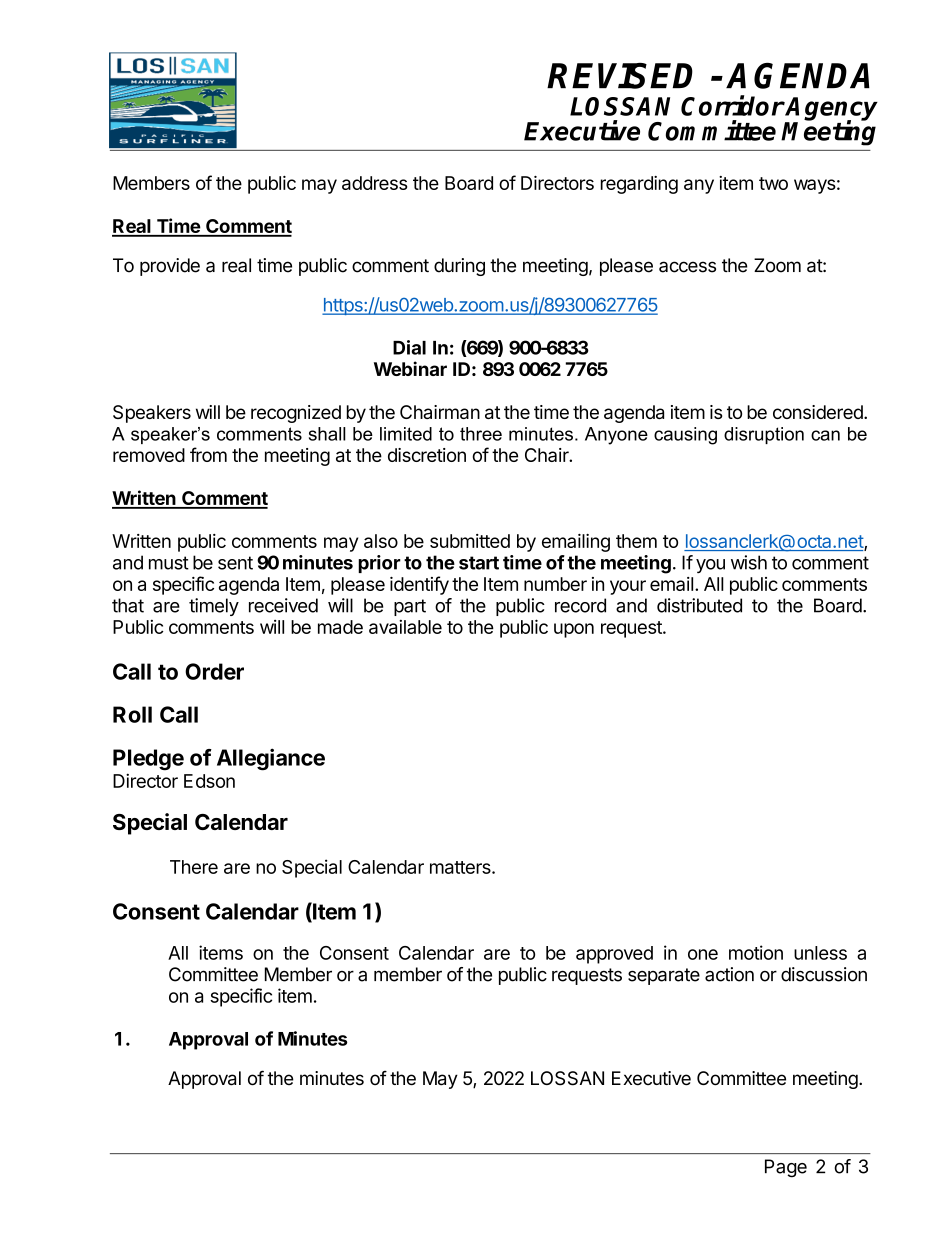 This image has width=952, height=1233. What do you see at coordinates (756, 952) in the image?
I see `motion` at bounding box center [756, 952].
